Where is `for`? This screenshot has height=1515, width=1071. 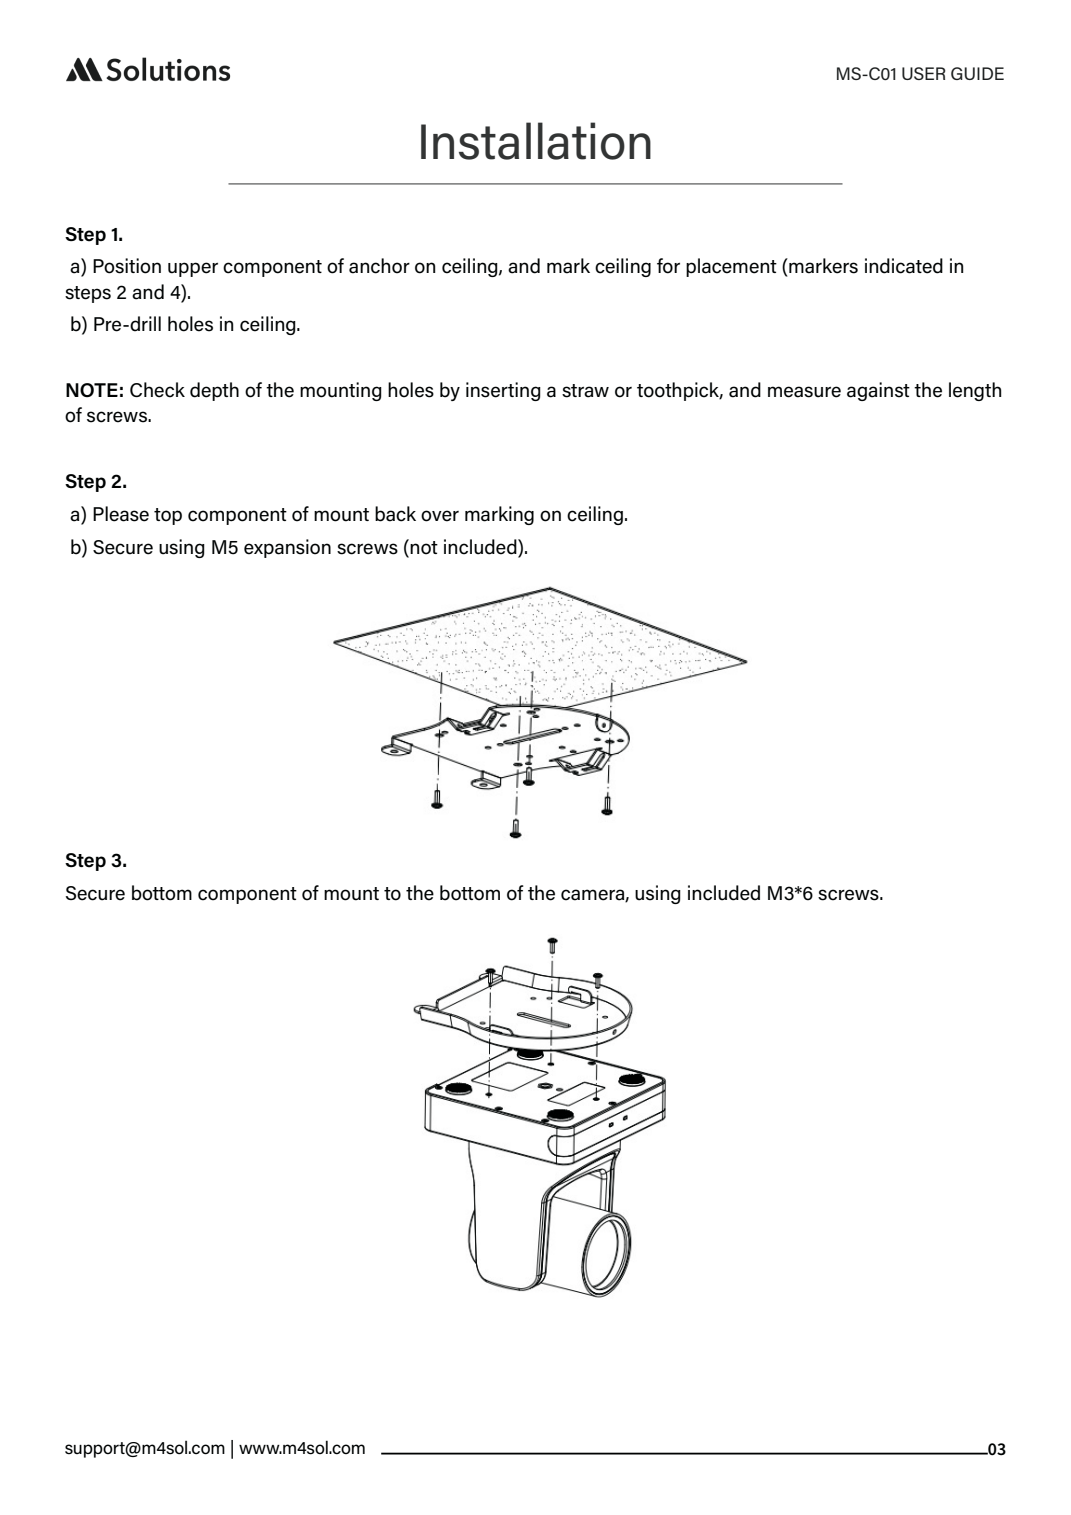 for is located at coordinates (668, 266).
